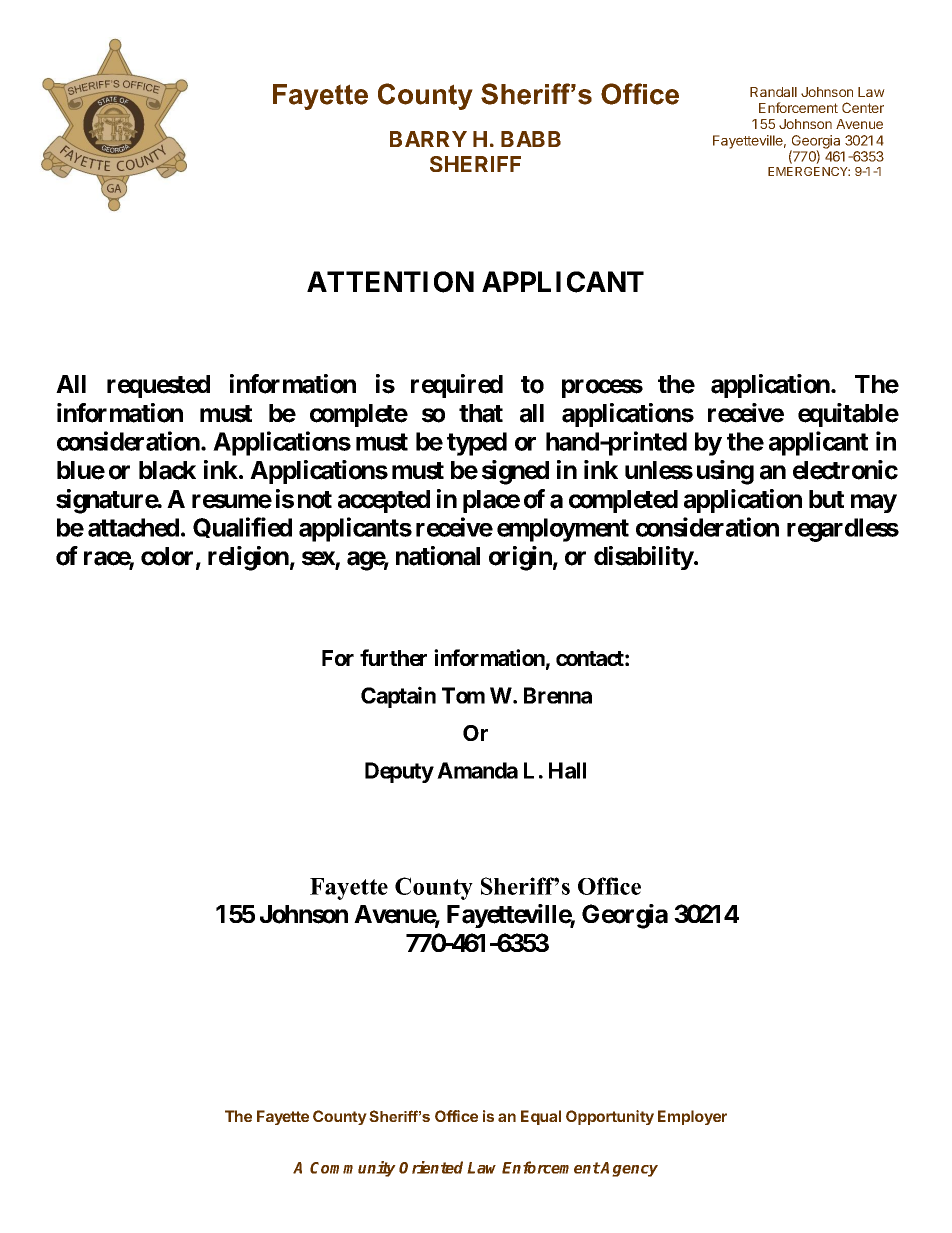  What do you see at coordinates (428, 139) in the screenshot?
I see `BARRY` at bounding box center [428, 139].
